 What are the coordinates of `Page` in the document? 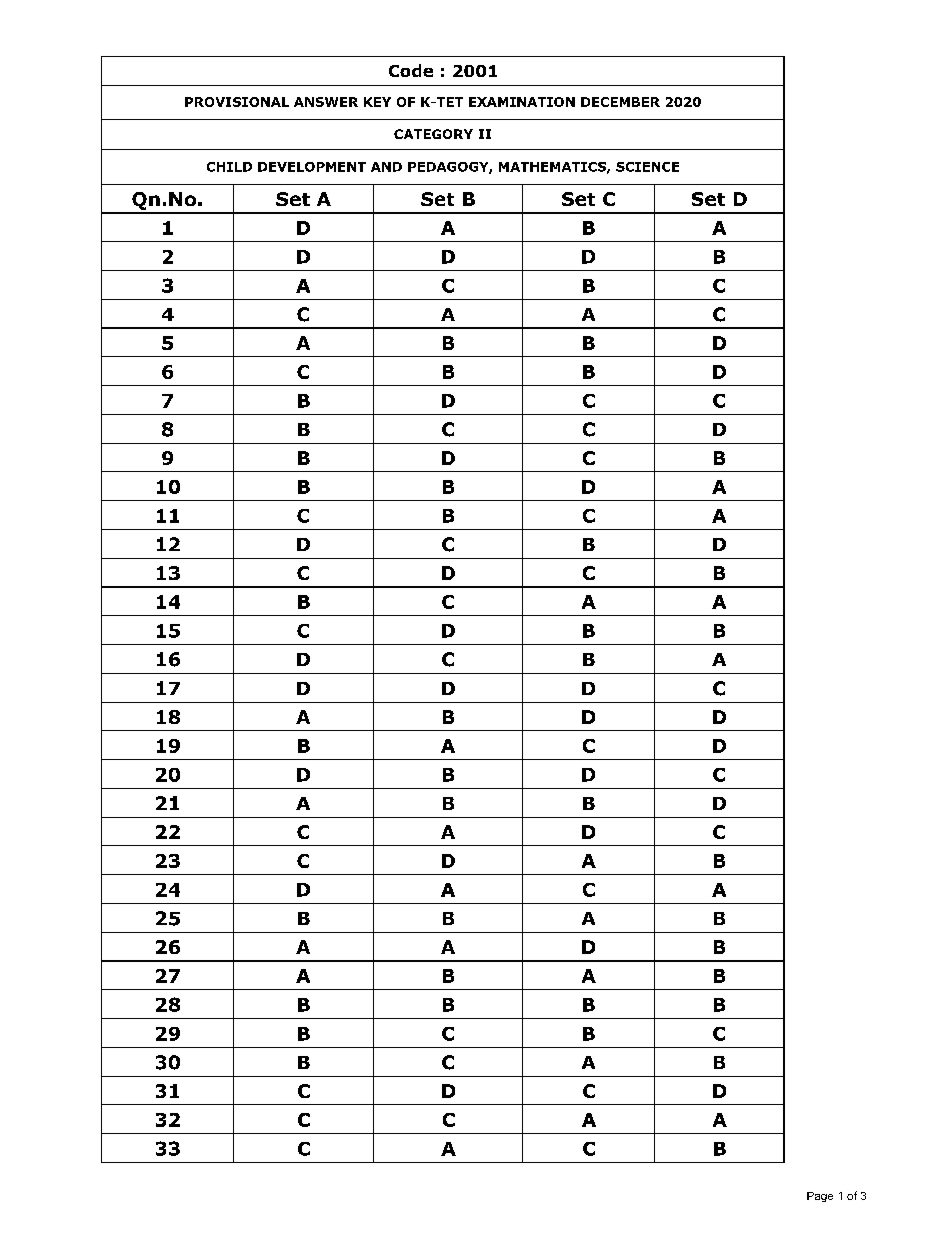 It's located at (820, 1197).
